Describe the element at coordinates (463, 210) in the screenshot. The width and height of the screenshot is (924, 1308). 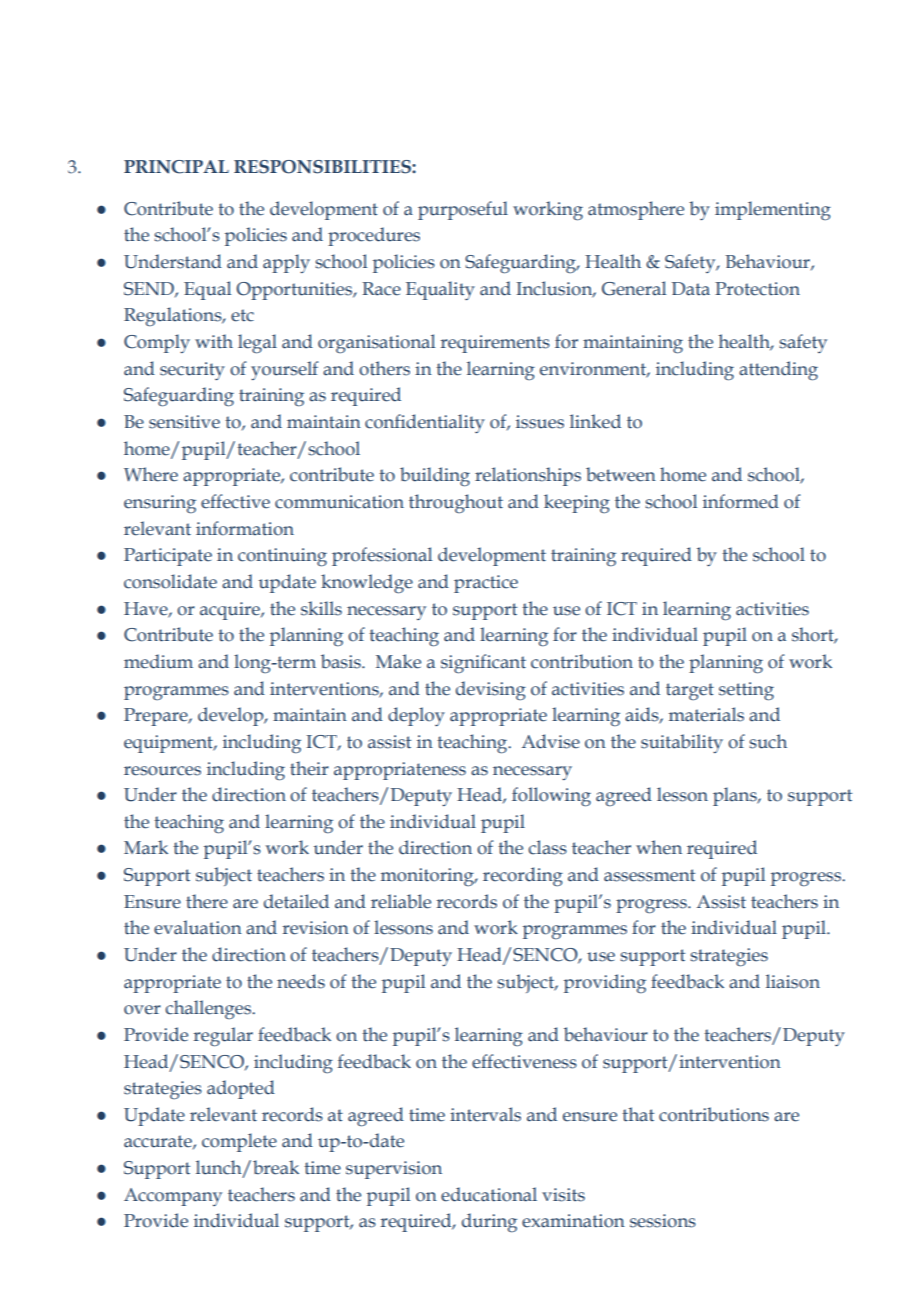
I see `purposeful` at that location.
